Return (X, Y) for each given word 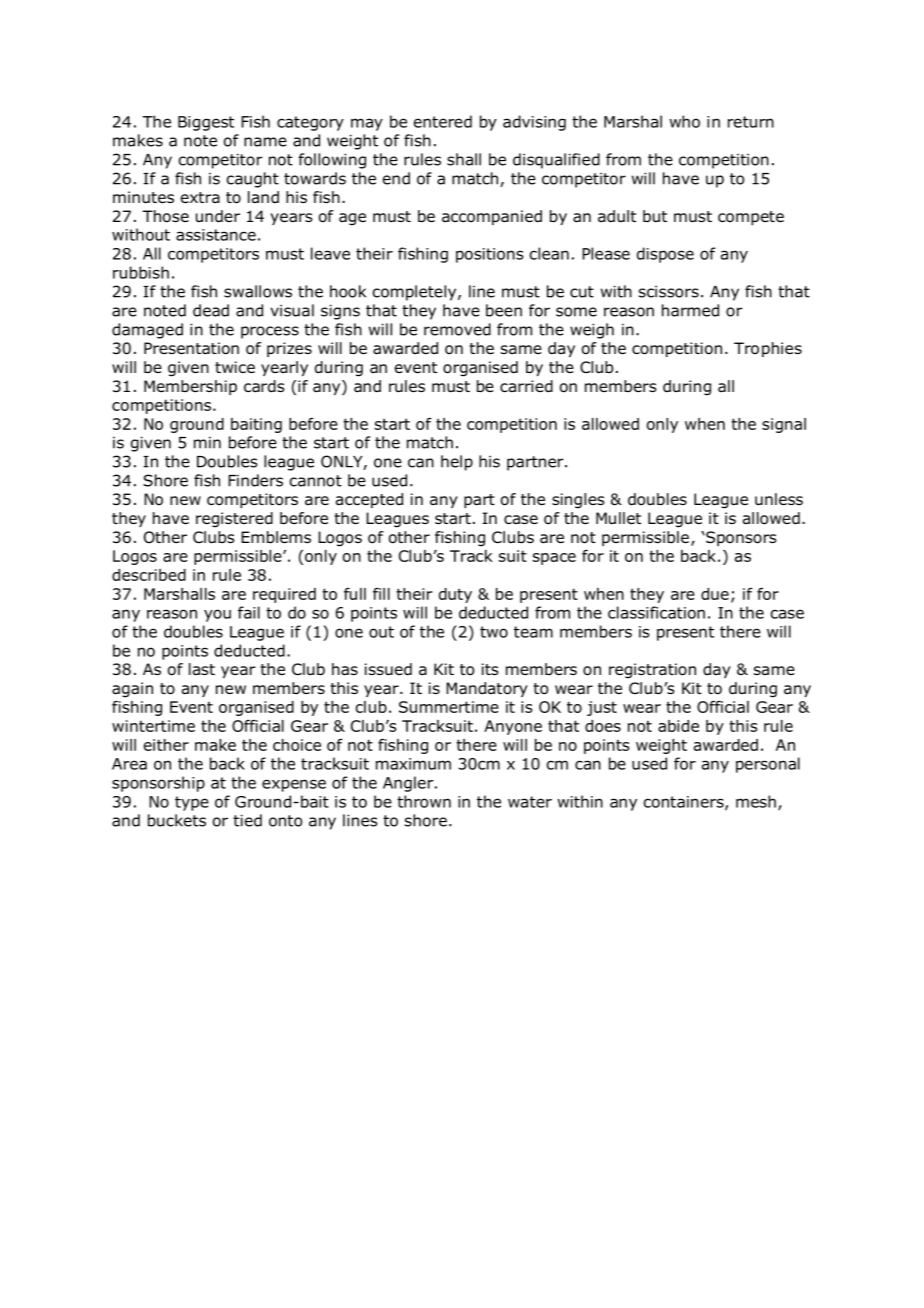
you (217, 615)
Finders (255, 480)
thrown (424, 801)
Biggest (206, 123)
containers (685, 803)
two (494, 632)
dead (211, 310)
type (192, 803)
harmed (690, 310)
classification (656, 612)
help (457, 463)
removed (457, 329)
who (684, 121)
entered (443, 121)
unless (779, 499)
